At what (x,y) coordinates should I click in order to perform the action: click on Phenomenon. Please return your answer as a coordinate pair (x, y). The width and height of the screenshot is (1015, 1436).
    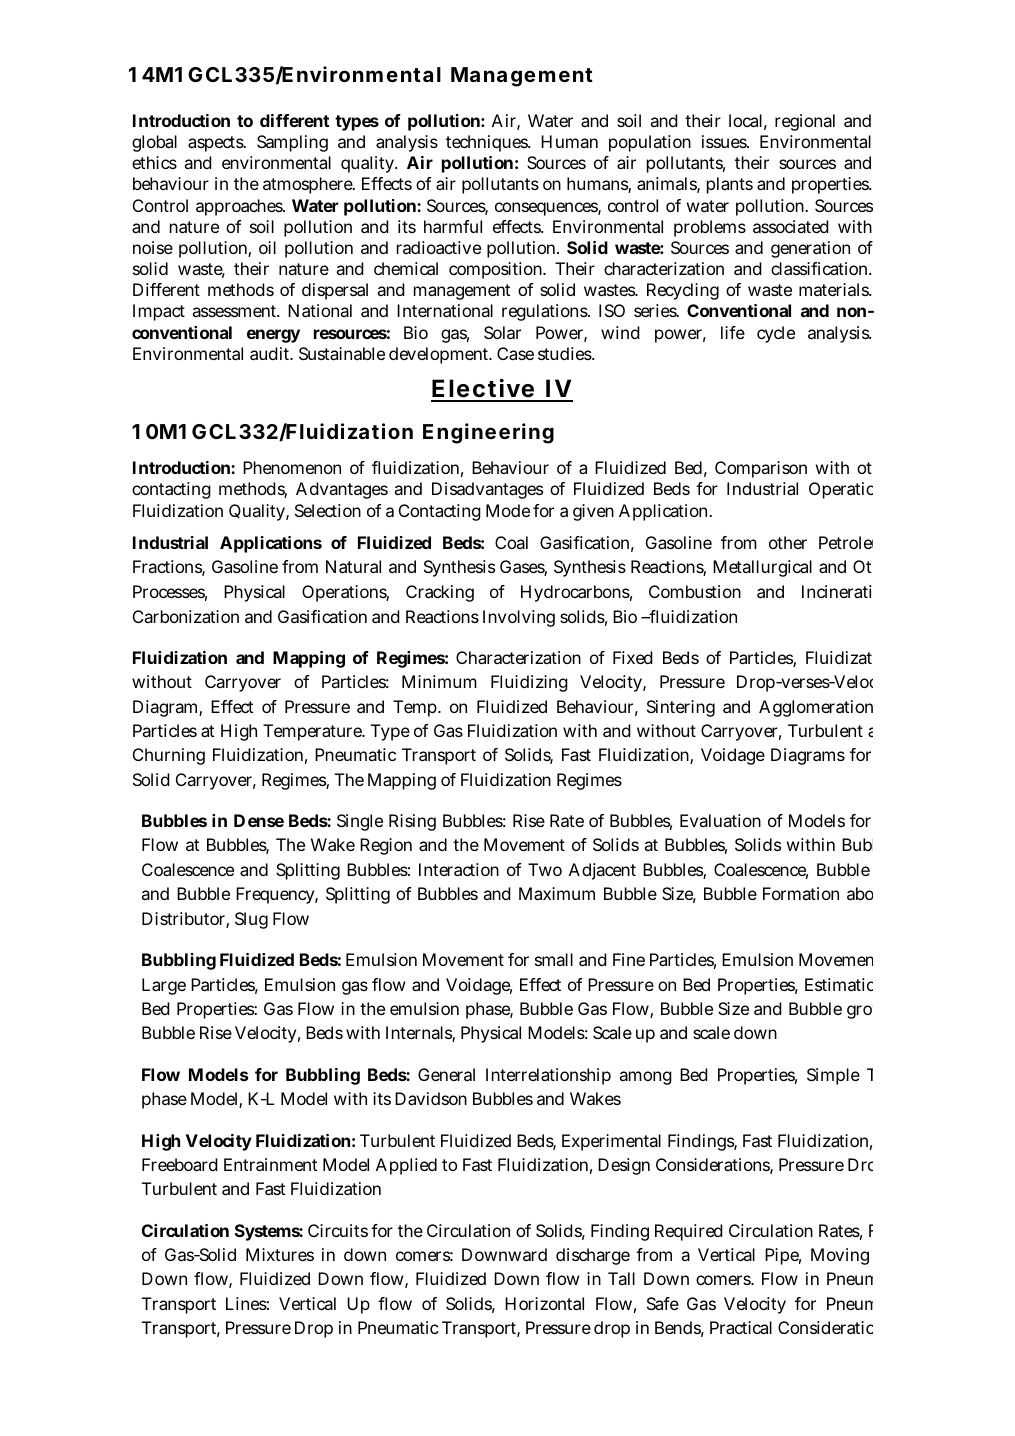
    Looking at the image, I should click on (292, 467).
